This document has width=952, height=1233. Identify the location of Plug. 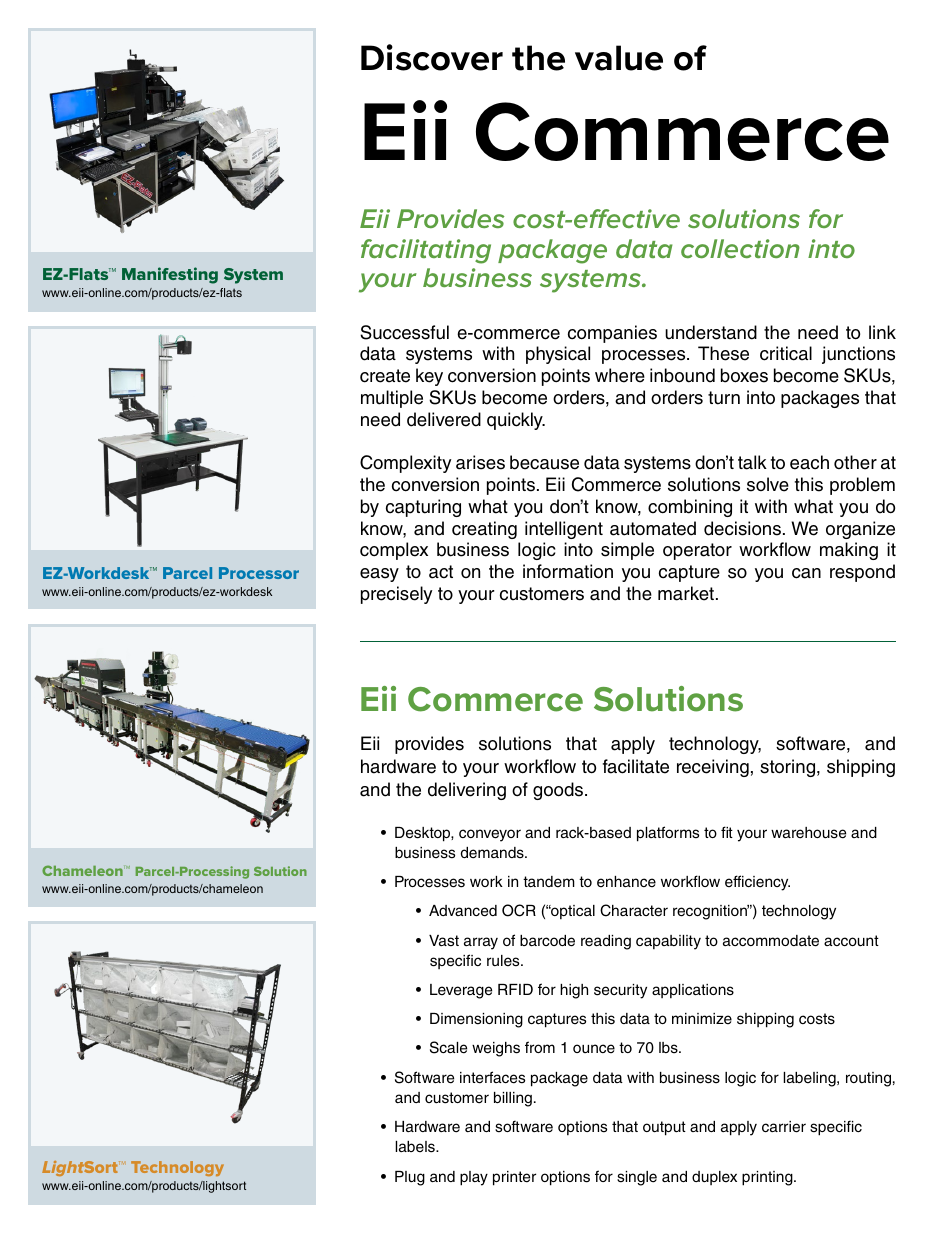
(410, 1178).
